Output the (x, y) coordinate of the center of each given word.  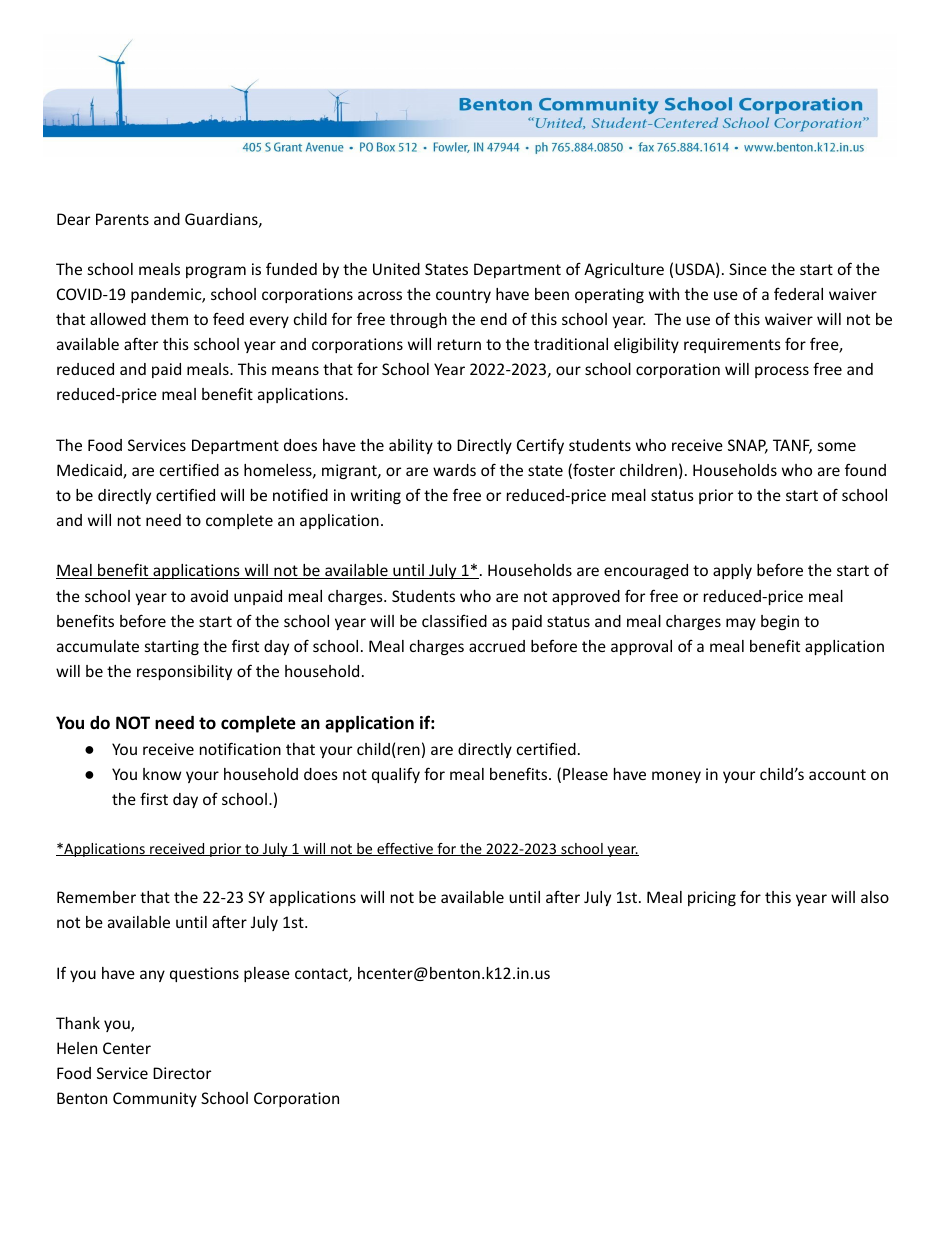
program (216, 272)
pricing (712, 898)
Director (182, 1073)
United (396, 269)
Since (748, 269)
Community (155, 1099)
